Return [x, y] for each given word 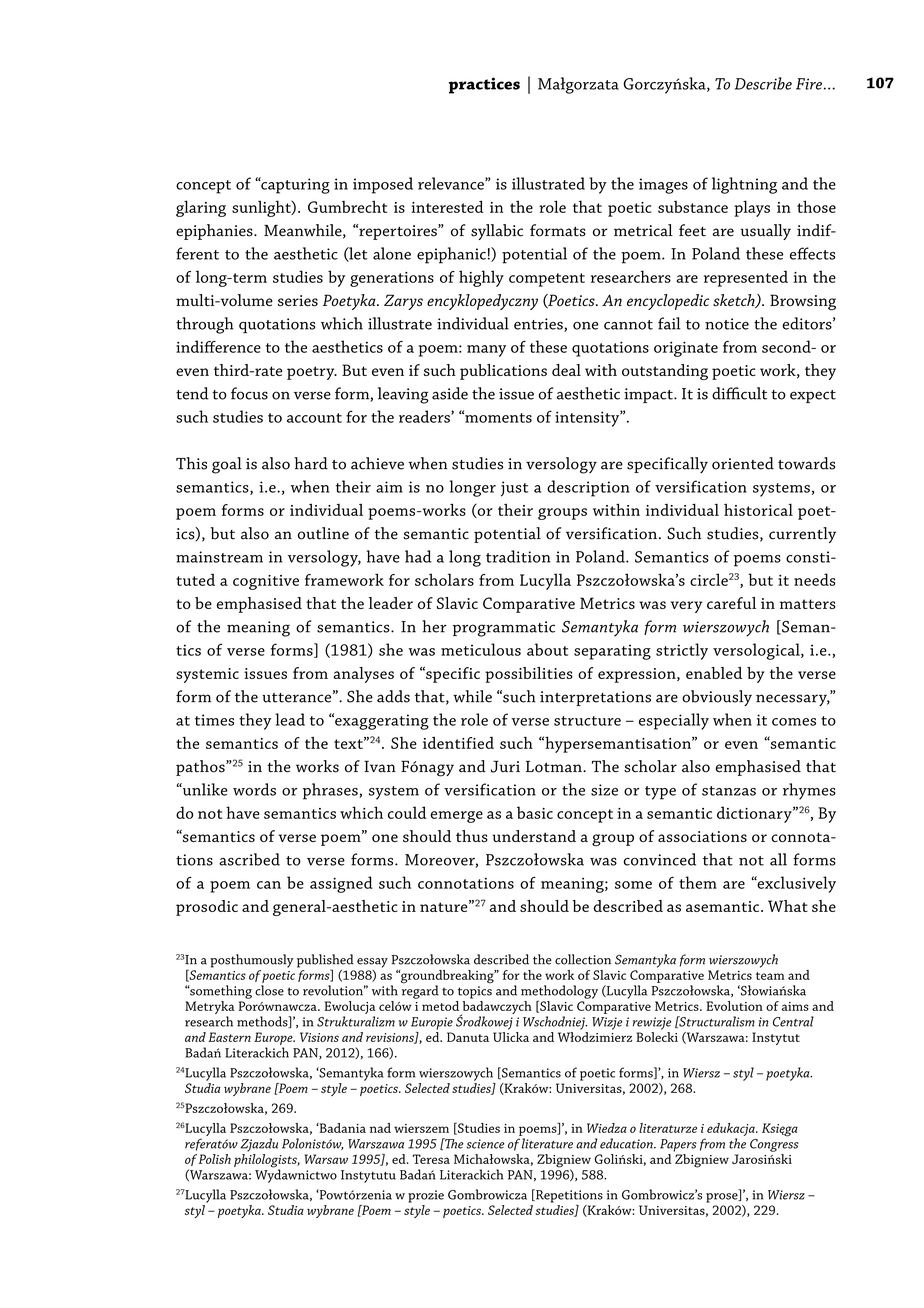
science [485, 1144]
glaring [201, 208]
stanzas [729, 791]
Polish [215, 1159]
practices [484, 85]
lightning [744, 185]
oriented [743, 463]
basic [535, 812]
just [514, 489]
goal [227, 465]
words [254, 789]
